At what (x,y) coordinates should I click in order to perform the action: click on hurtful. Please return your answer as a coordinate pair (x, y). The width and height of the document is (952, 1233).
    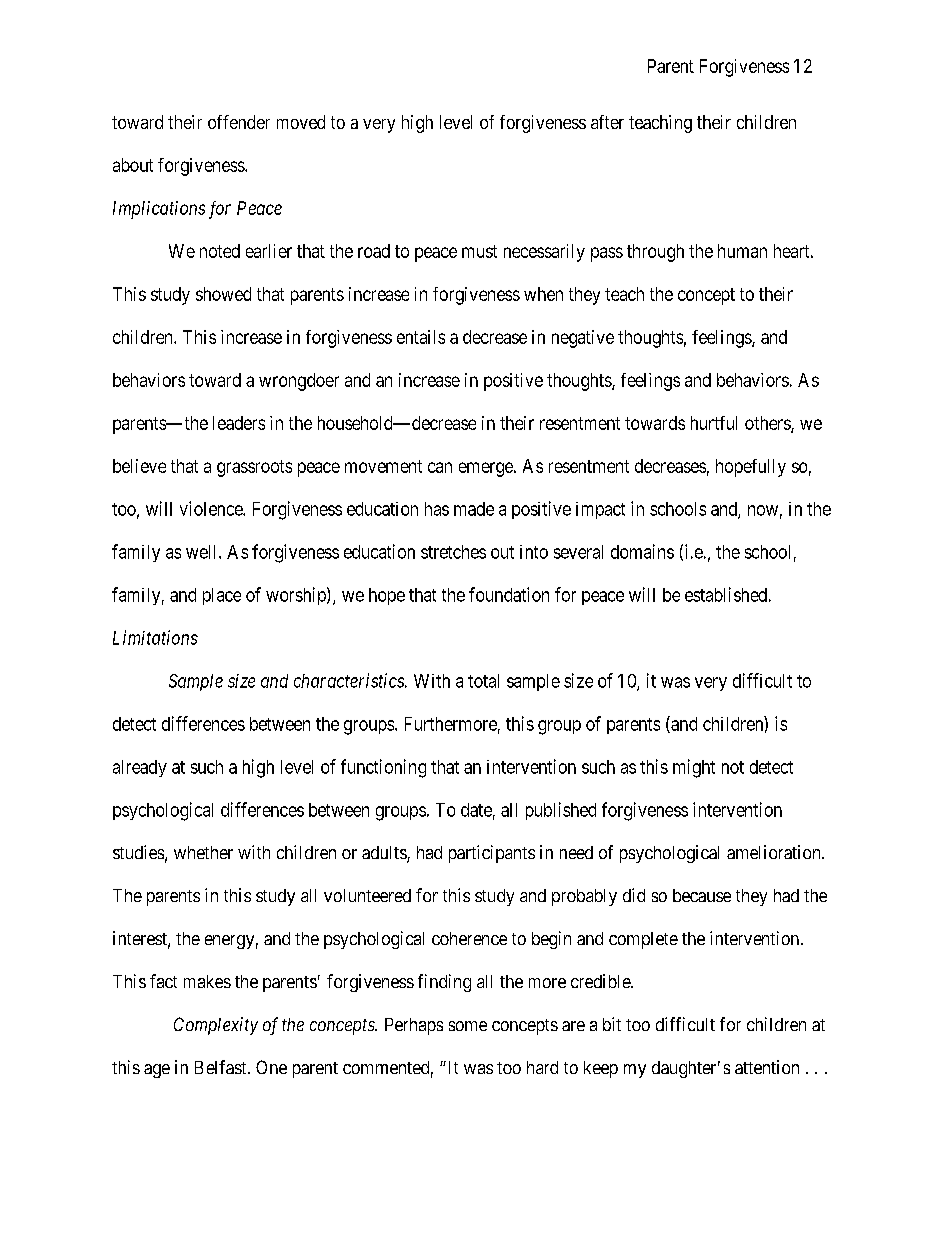
    Looking at the image, I should click on (714, 423).
